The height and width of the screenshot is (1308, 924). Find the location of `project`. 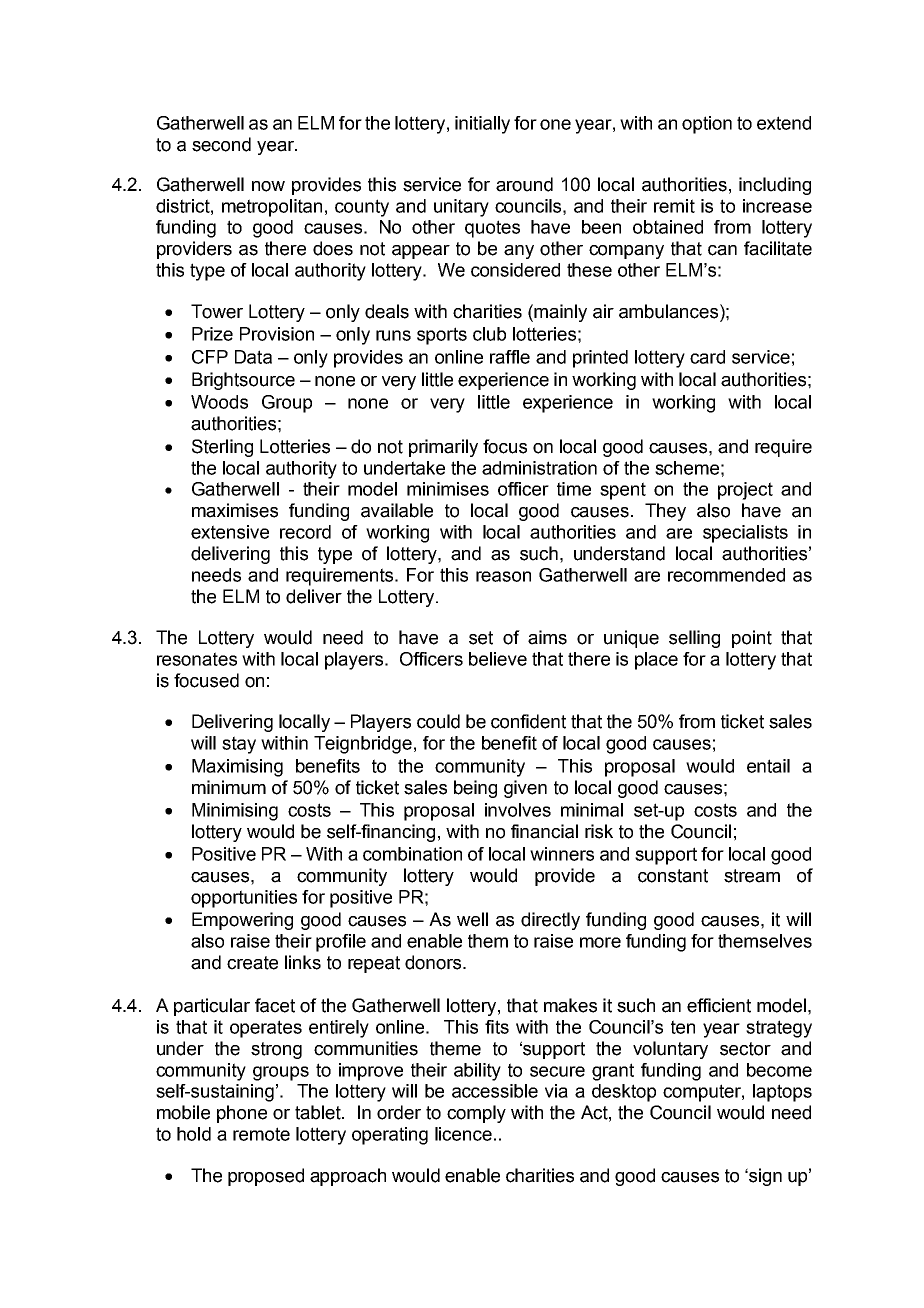

project is located at coordinates (745, 491).
